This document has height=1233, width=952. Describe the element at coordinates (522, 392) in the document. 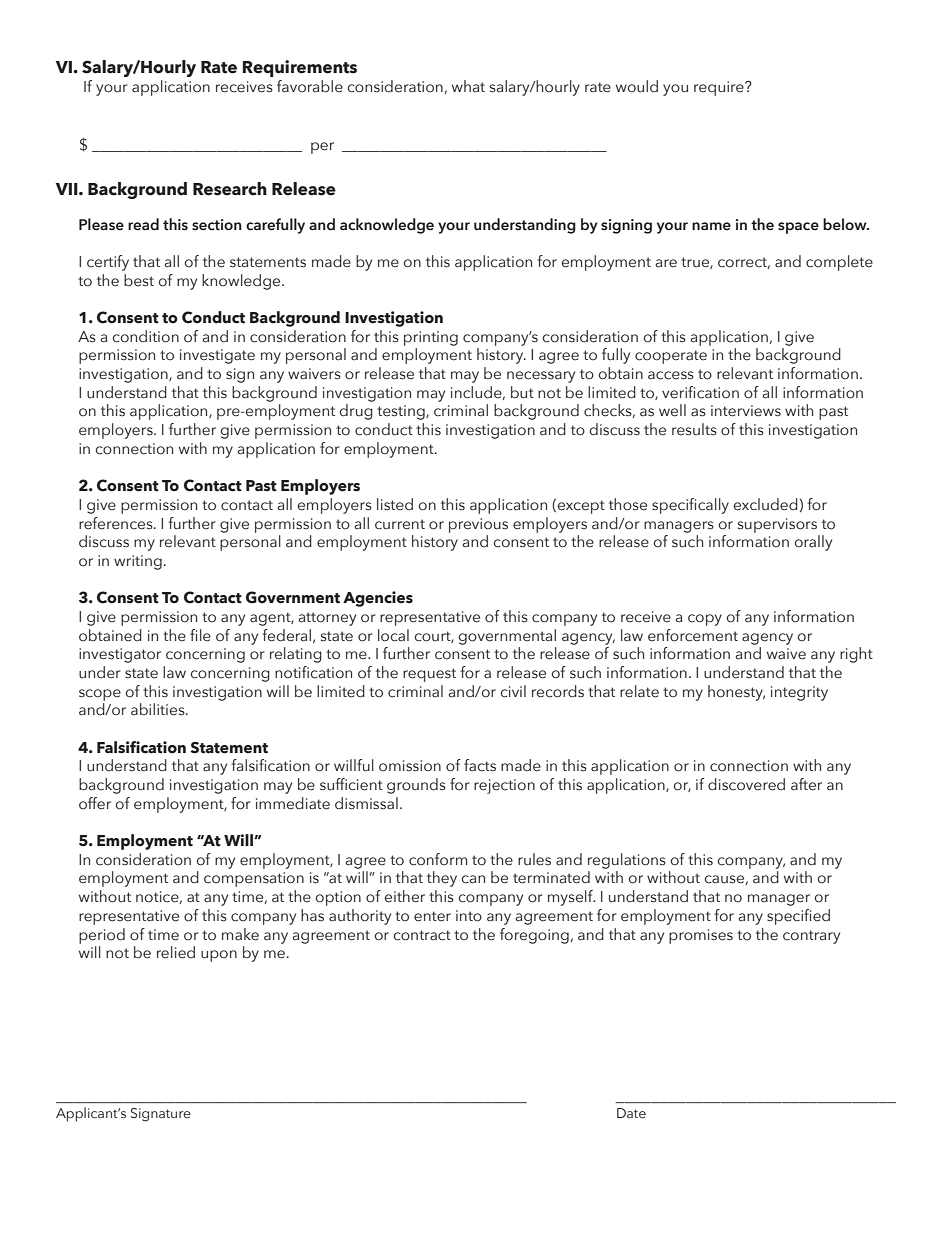

I see `but` at that location.
